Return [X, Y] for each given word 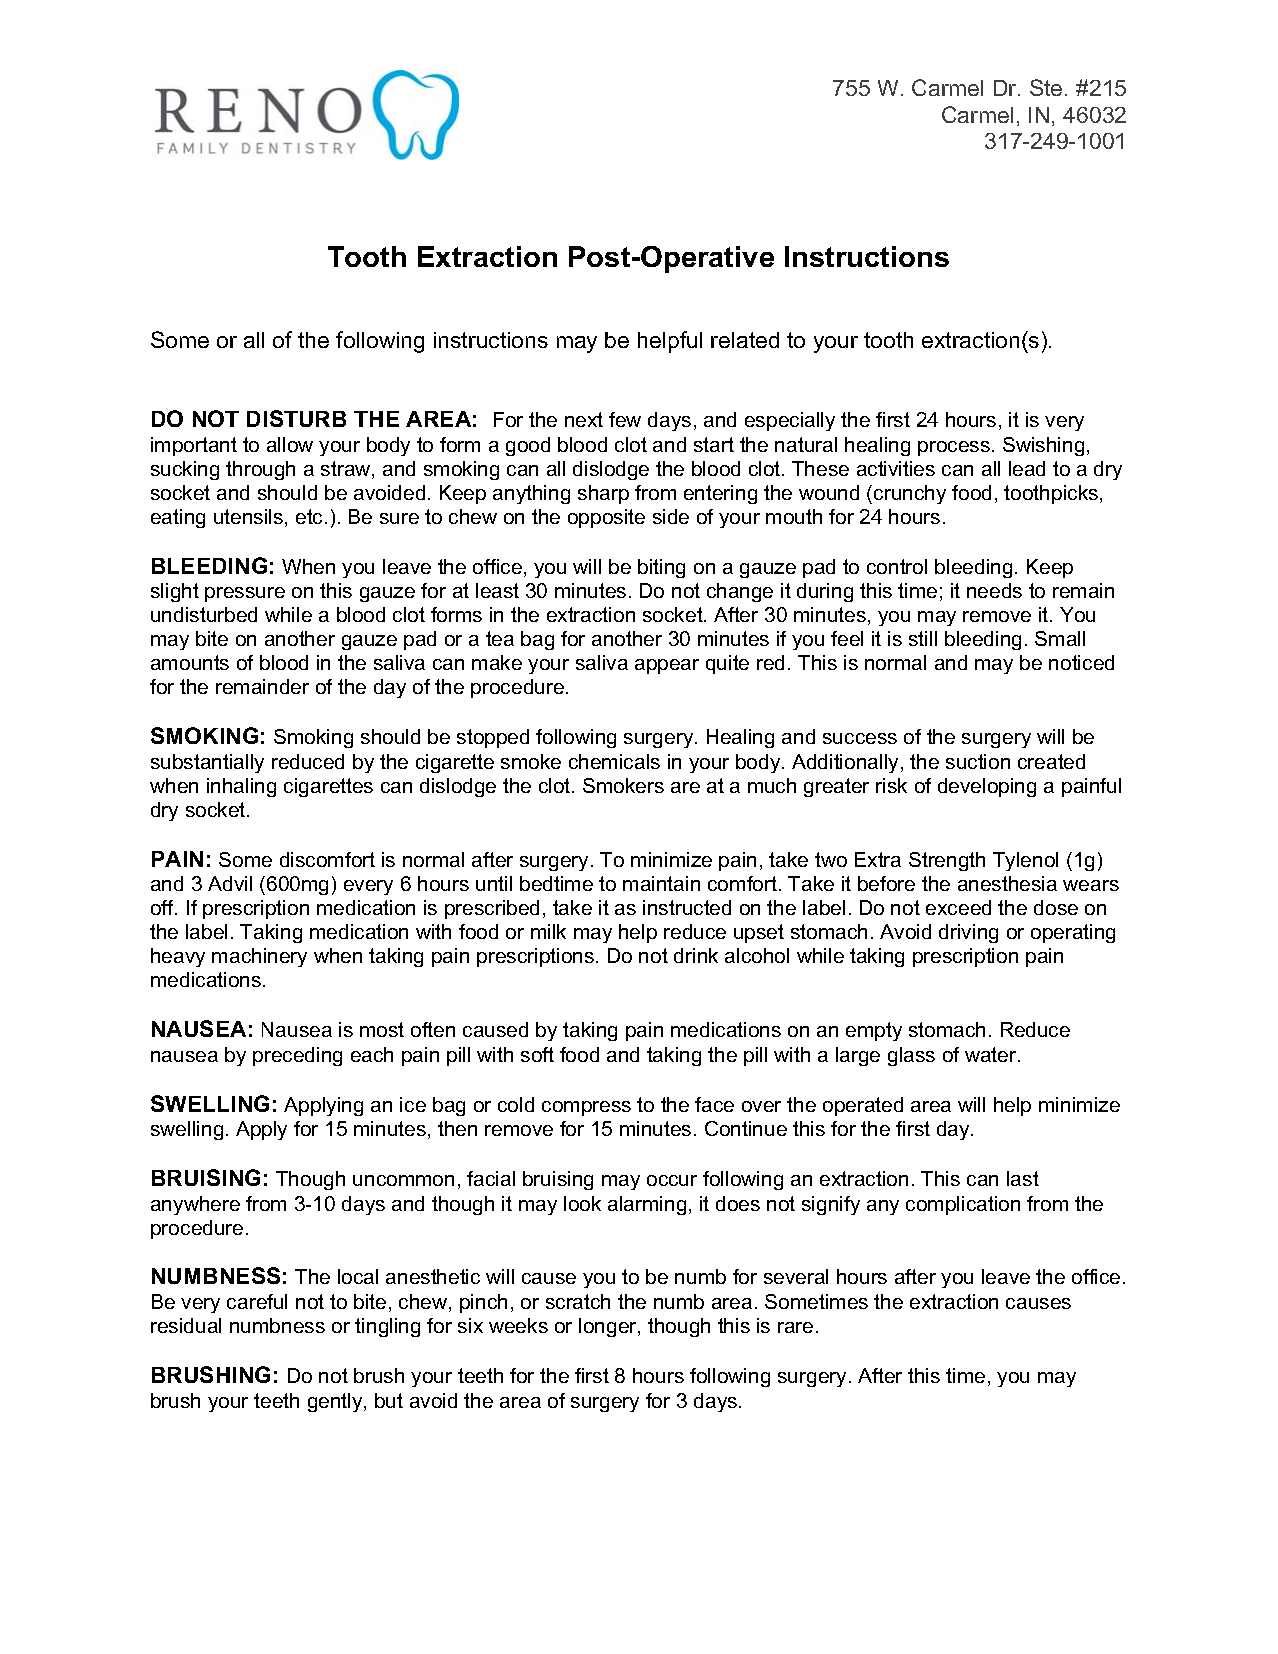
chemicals [614, 761]
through [260, 470]
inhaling [241, 787]
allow [290, 444]
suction [978, 761]
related [745, 340]
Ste [1046, 87]
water [992, 1054]
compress [586, 1108]
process [954, 448]
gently [336, 1402]
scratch [578, 1301]
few [625, 419]
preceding [297, 1056]
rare [795, 1327]
